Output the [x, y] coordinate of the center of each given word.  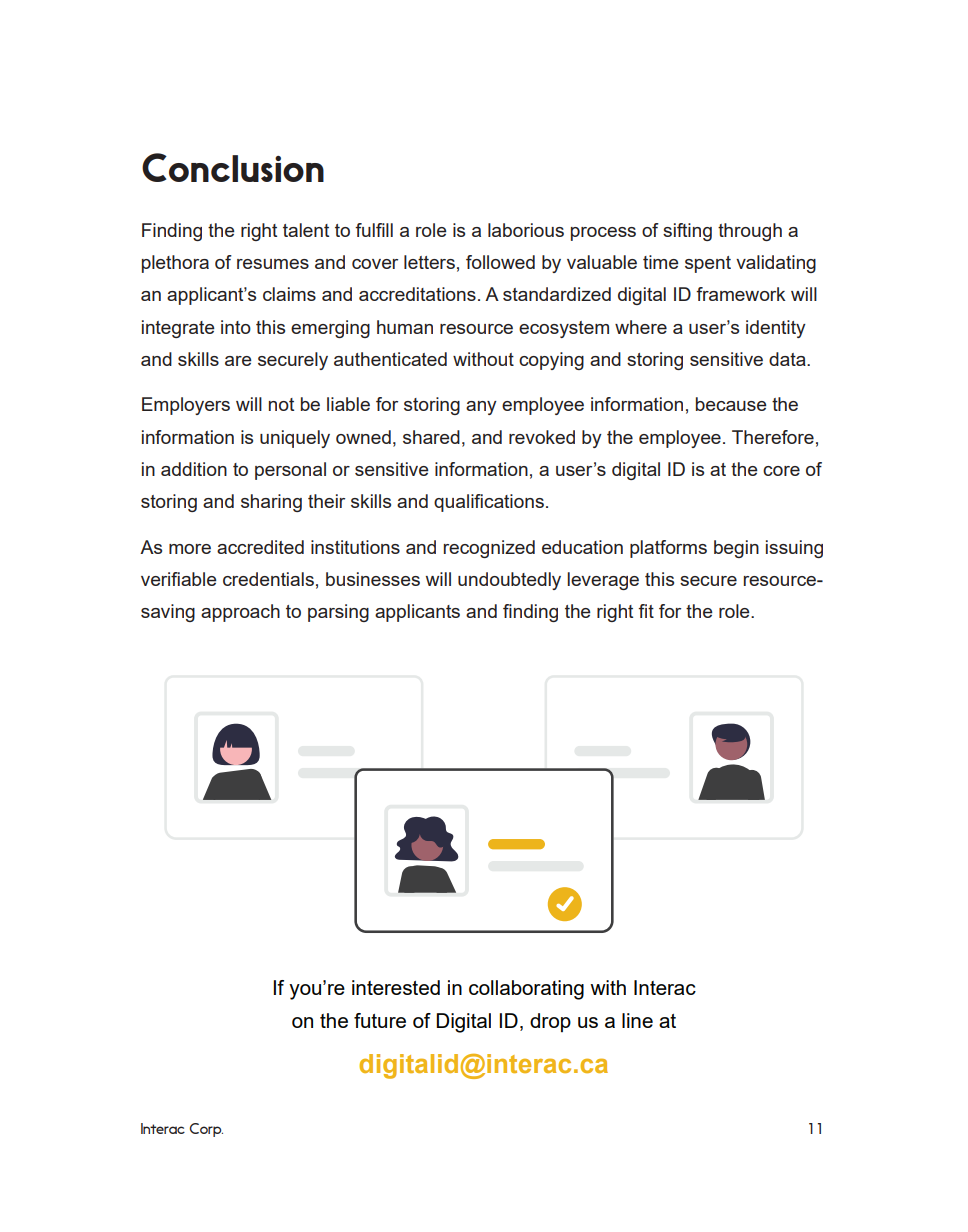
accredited [260, 547]
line [637, 1020]
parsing [338, 613]
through [750, 232]
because [731, 404]
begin [736, 549]
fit [646, 611]
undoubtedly [509, 581]
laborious [526, 230]
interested [396, 987]
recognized [489, 549]
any [481, 408]
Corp [206, 1130]
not [281, 404]
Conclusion [233, 167]
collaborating [526, 990]
